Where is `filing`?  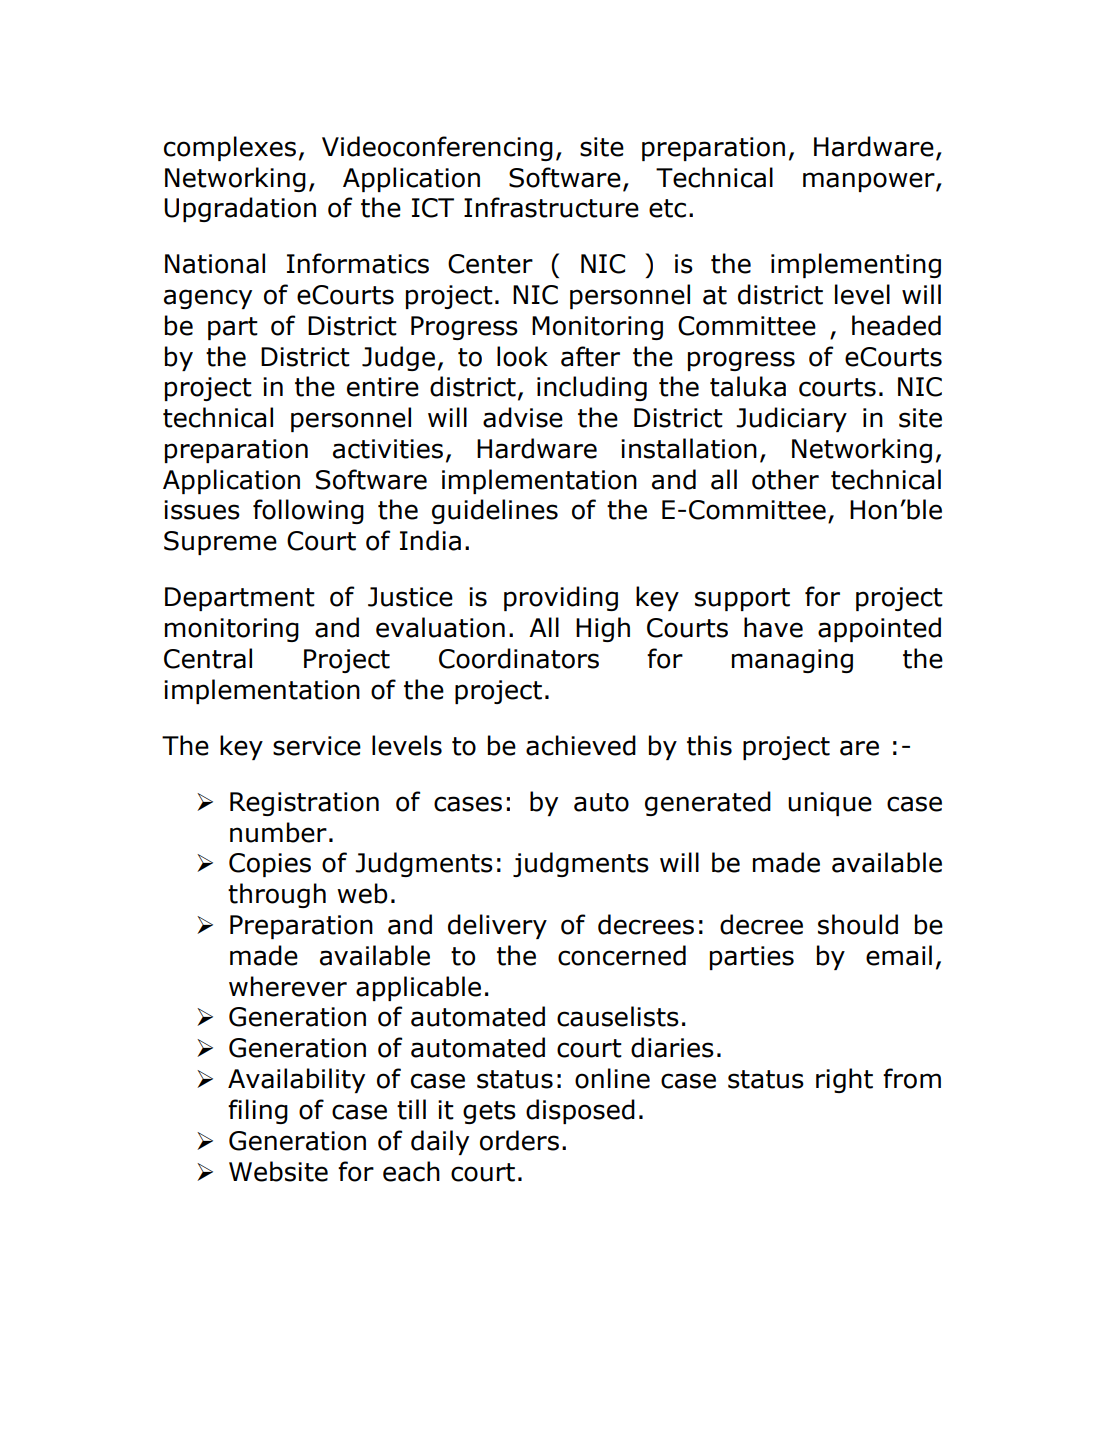
filing is located at coordinates (258, 1111).
